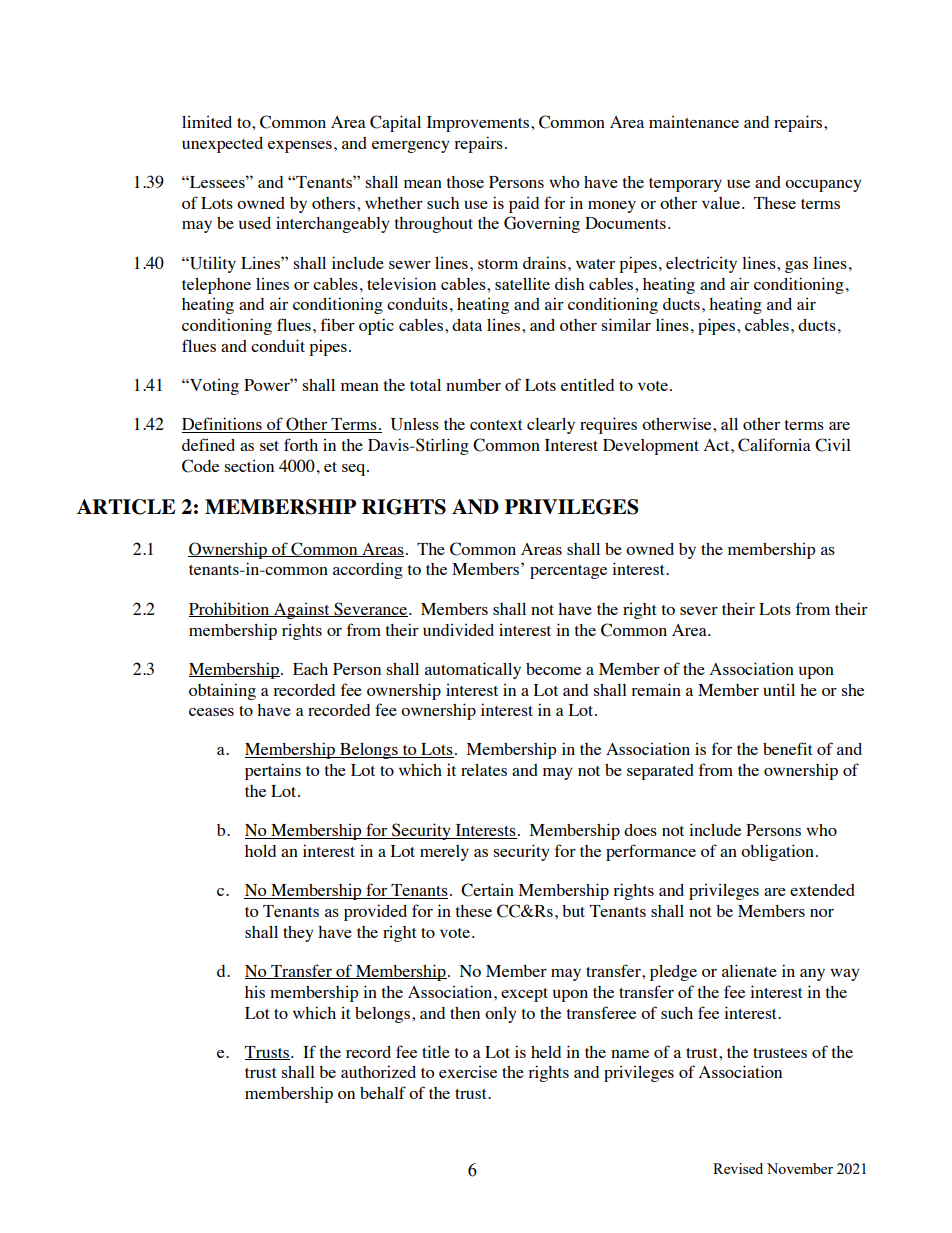 The image size is (952, 1233). Describe the element at coordinates (222, 145) in the page. I see `unexpected` at that location.
